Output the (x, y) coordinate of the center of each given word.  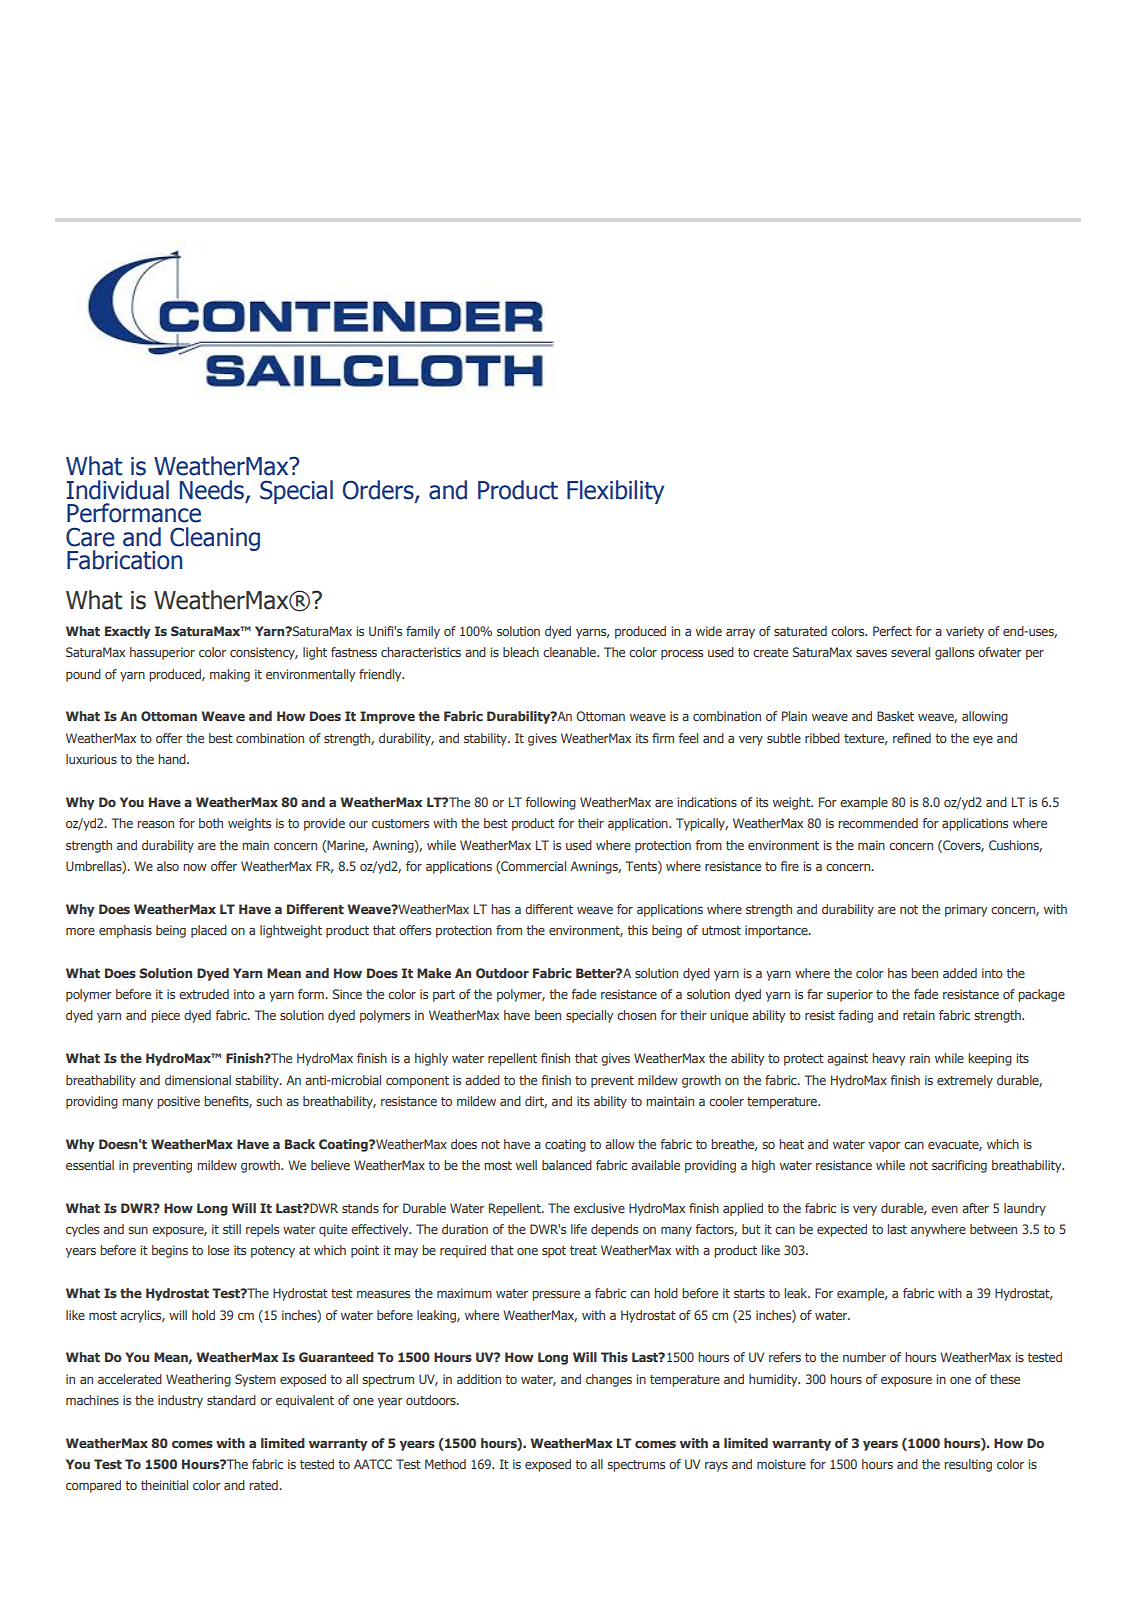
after (975, 1208)
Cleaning (215, 539)
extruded (204, 994)
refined (912, 738)
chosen (636, 1015)
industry (180, 1401)
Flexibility (615, 492)
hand (173, 759)
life (579, 1229)
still (232, 1229)
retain (919, 1015)
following (550, 803)
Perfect (892, 631)
